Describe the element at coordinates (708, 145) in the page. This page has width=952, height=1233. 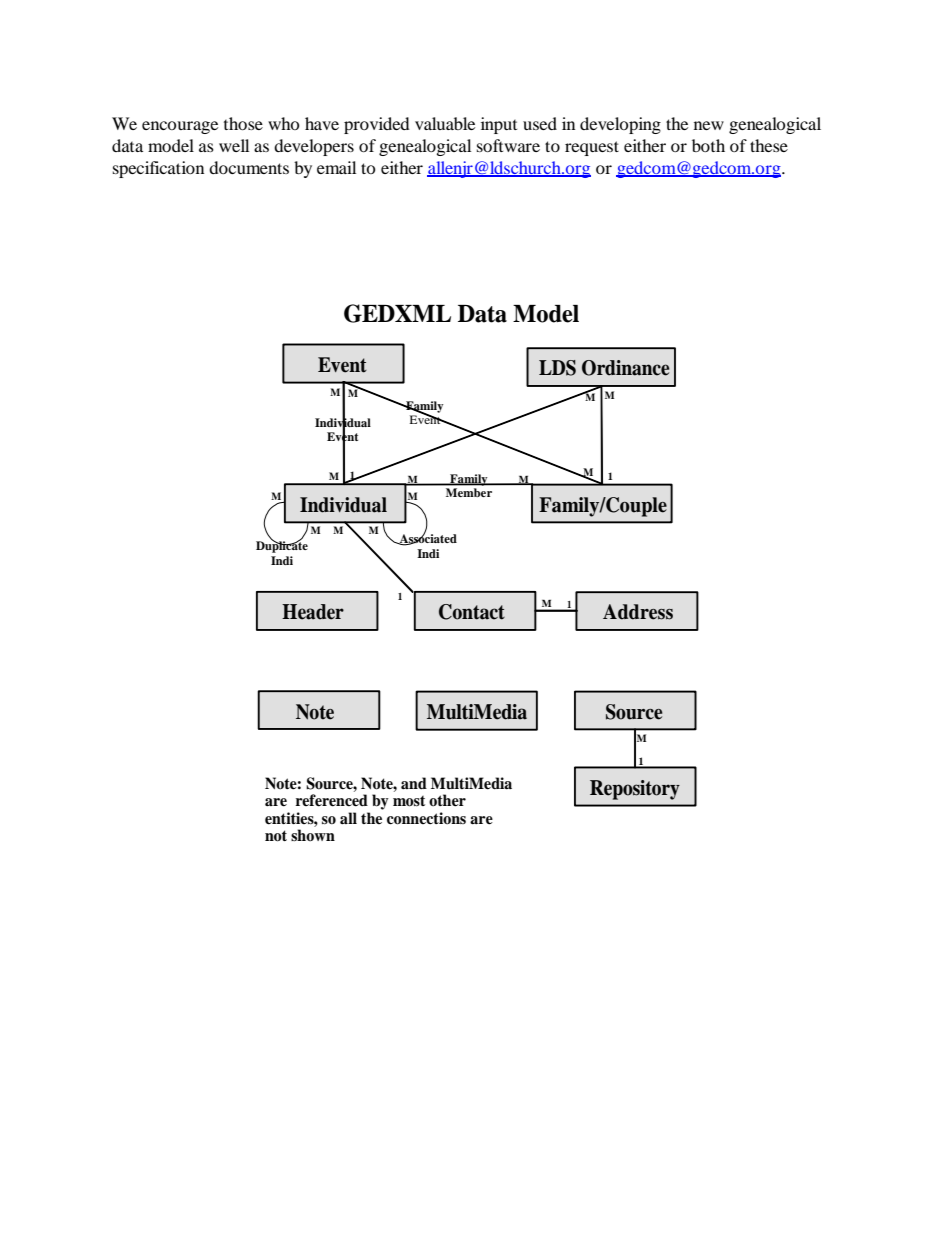
I see `both` at that location.
